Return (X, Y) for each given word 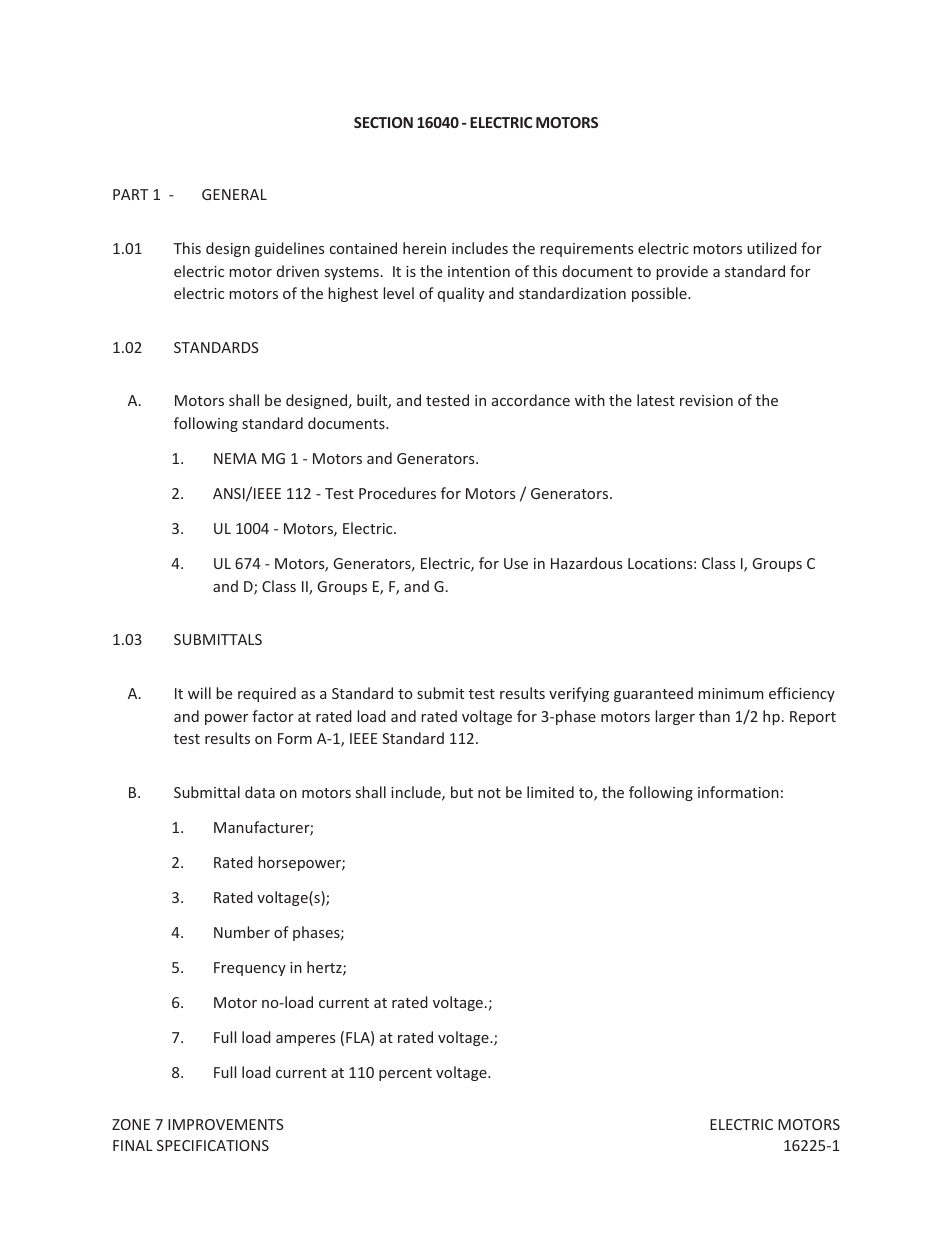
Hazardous (586, 563)
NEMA (235, 458)
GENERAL (234, 194)
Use (516, 563)
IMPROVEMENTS (225, 1124)
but (462, 792)
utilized (772, 248)
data (260, 792)
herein (424, 248)
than (714, 716)
